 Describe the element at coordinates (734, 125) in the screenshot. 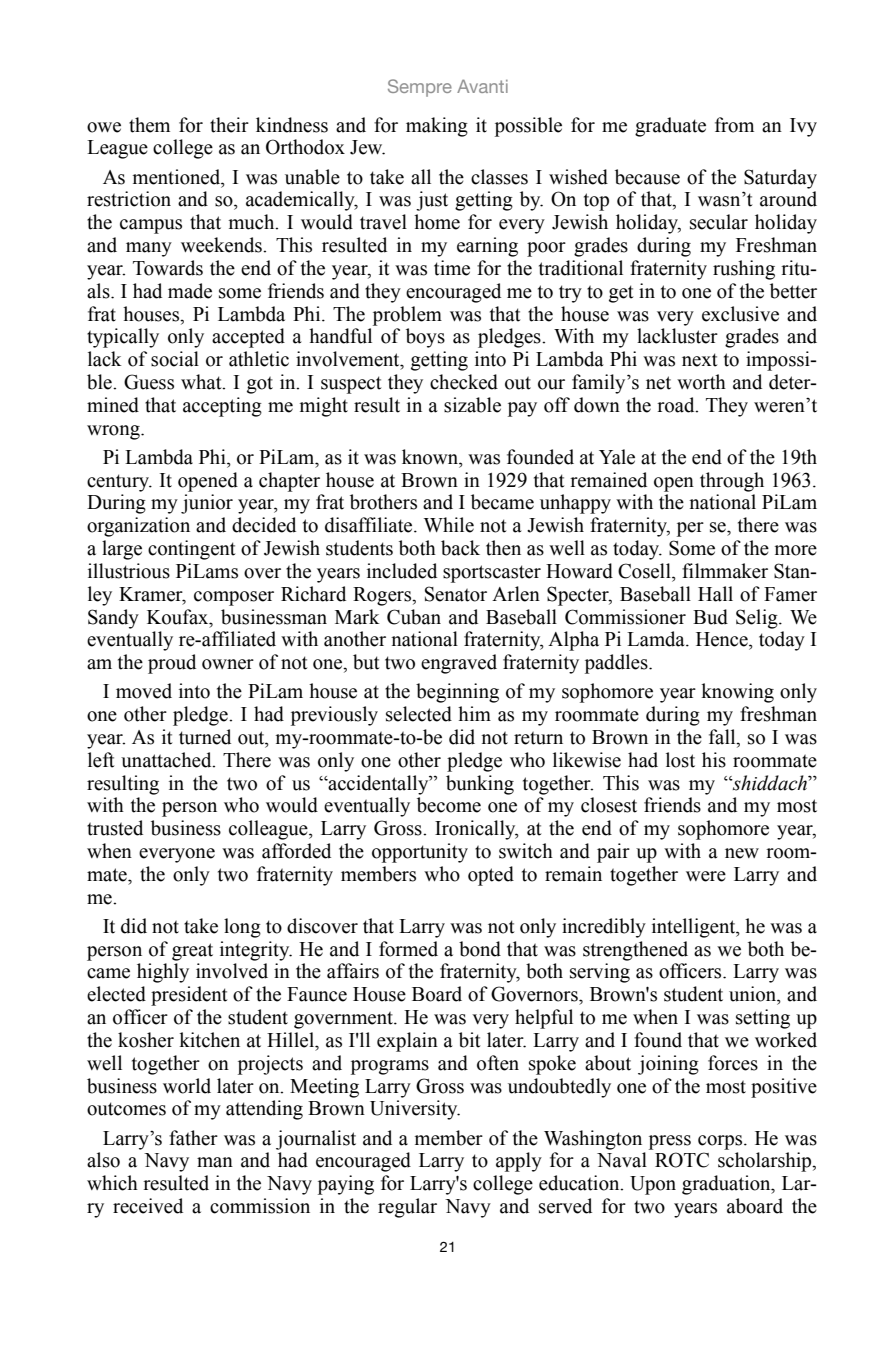

I see `from` at that location.
